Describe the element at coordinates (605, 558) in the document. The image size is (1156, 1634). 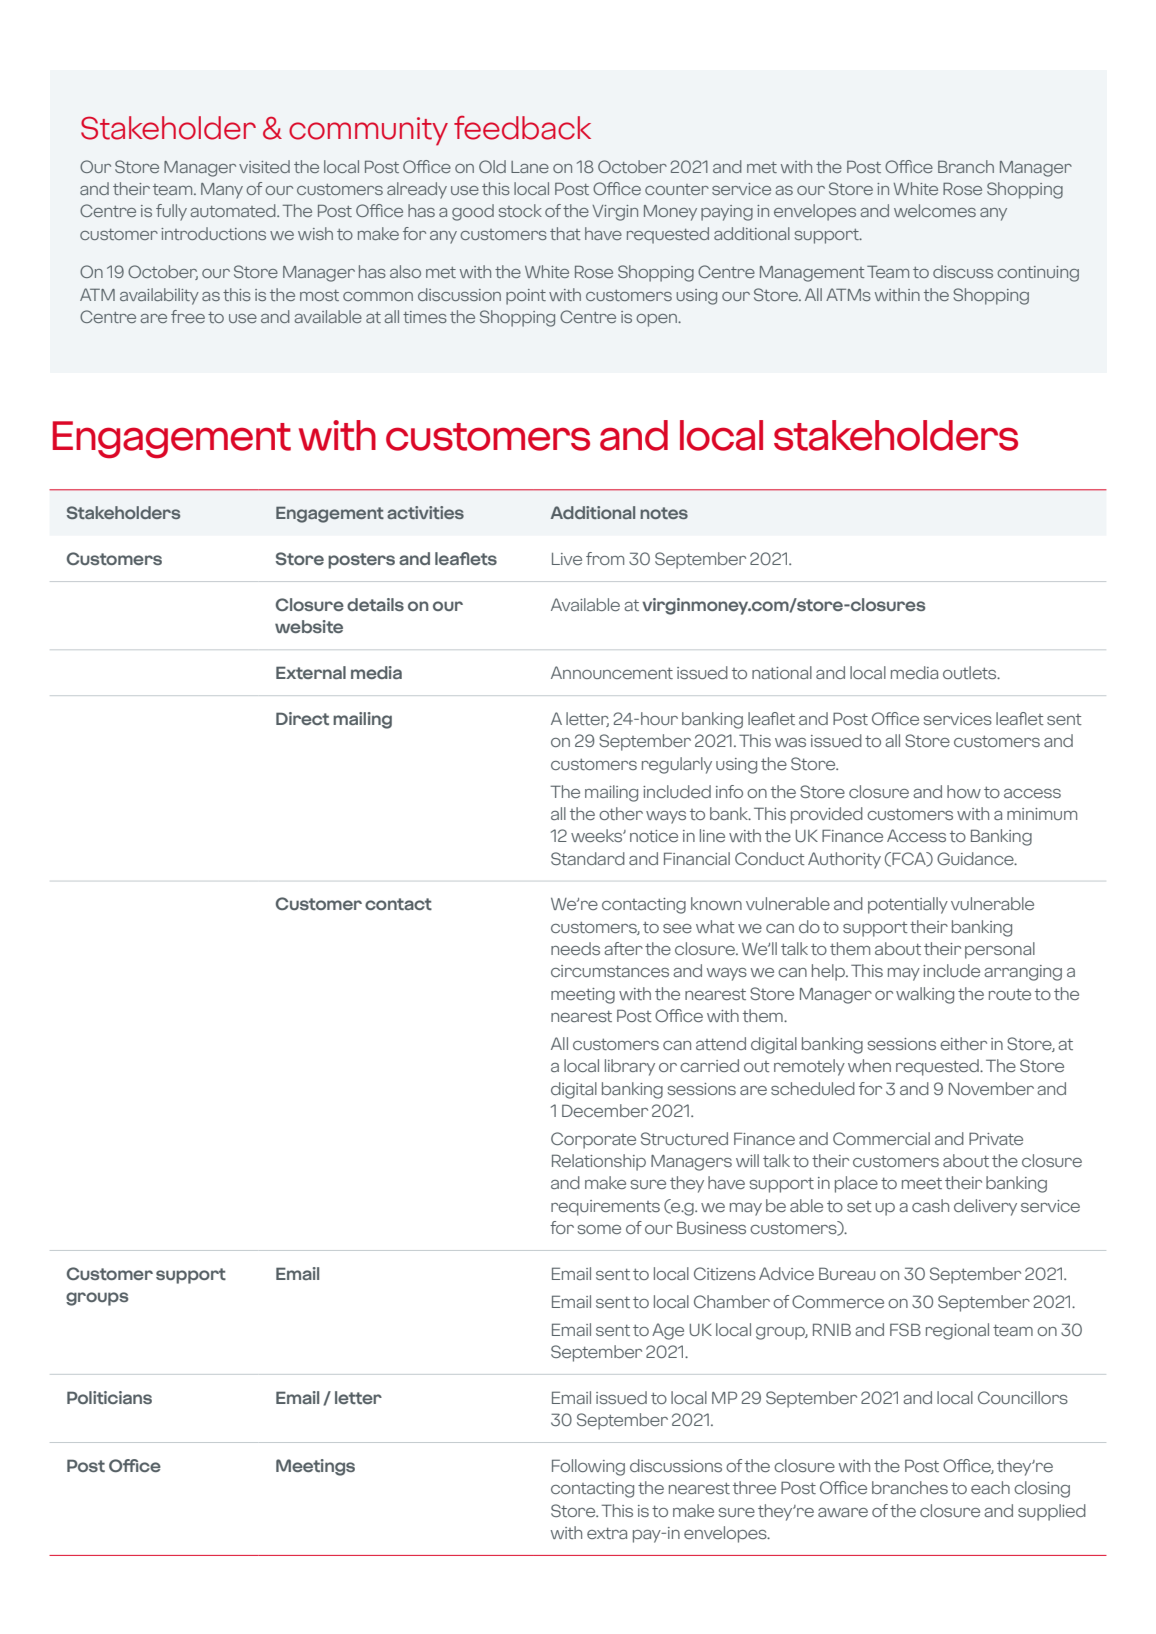
I see `from` at that location.
